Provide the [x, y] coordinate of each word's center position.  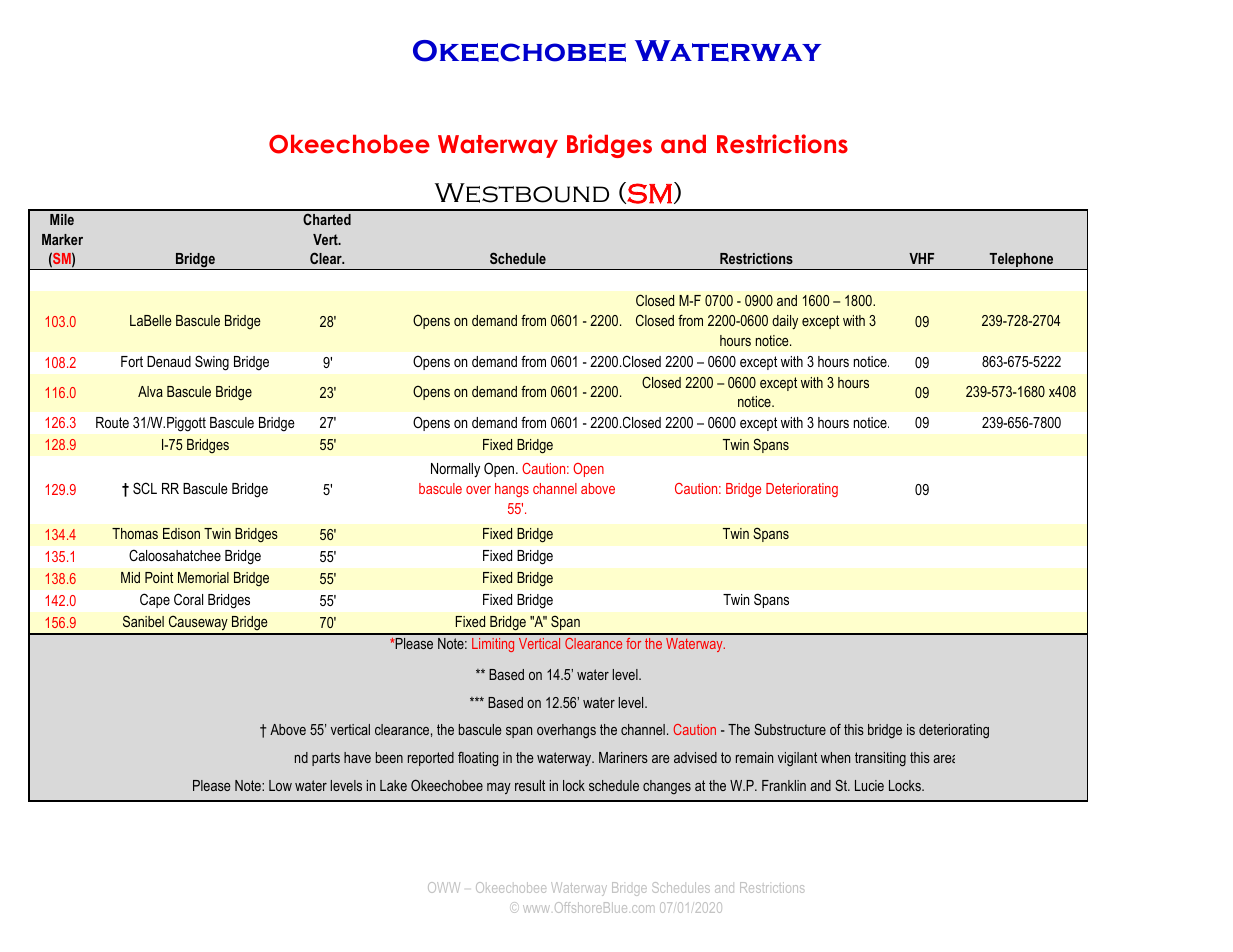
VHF [921, 258]
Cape [155, 600]
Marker [62, 239]
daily [785, 322]
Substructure [790, 729]
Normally [455, 470]
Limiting [493, 645]
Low [280, 785]
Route [112, 422]
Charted [327, 219]
